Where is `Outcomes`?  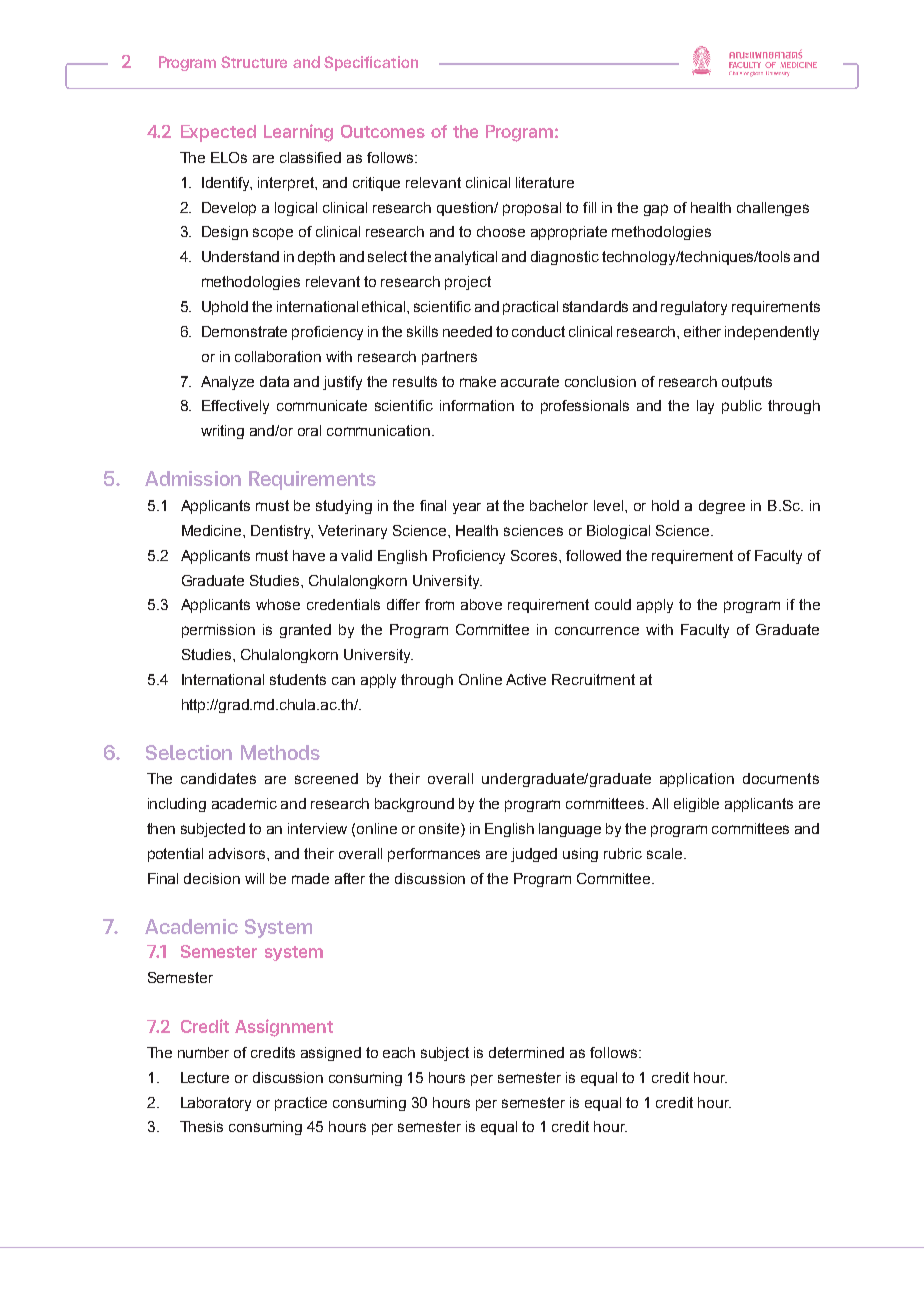 Outcomes is located at coordinates (383, 131).
